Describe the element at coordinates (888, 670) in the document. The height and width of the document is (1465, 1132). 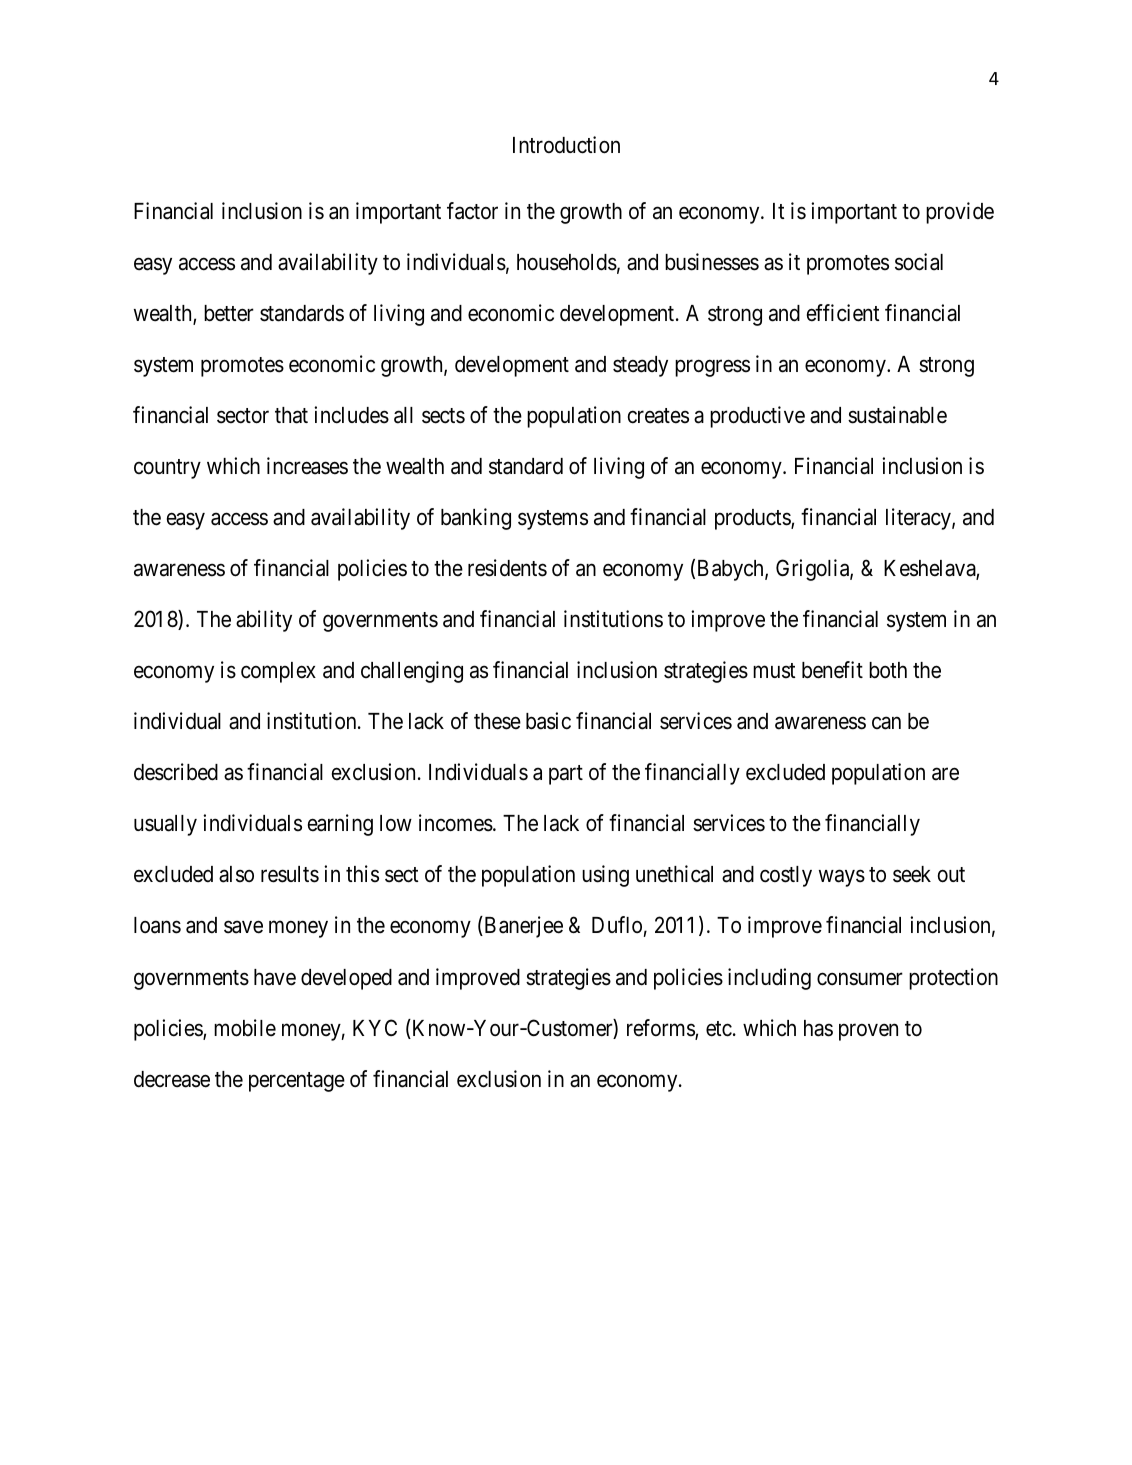
I see `both` at that location.
